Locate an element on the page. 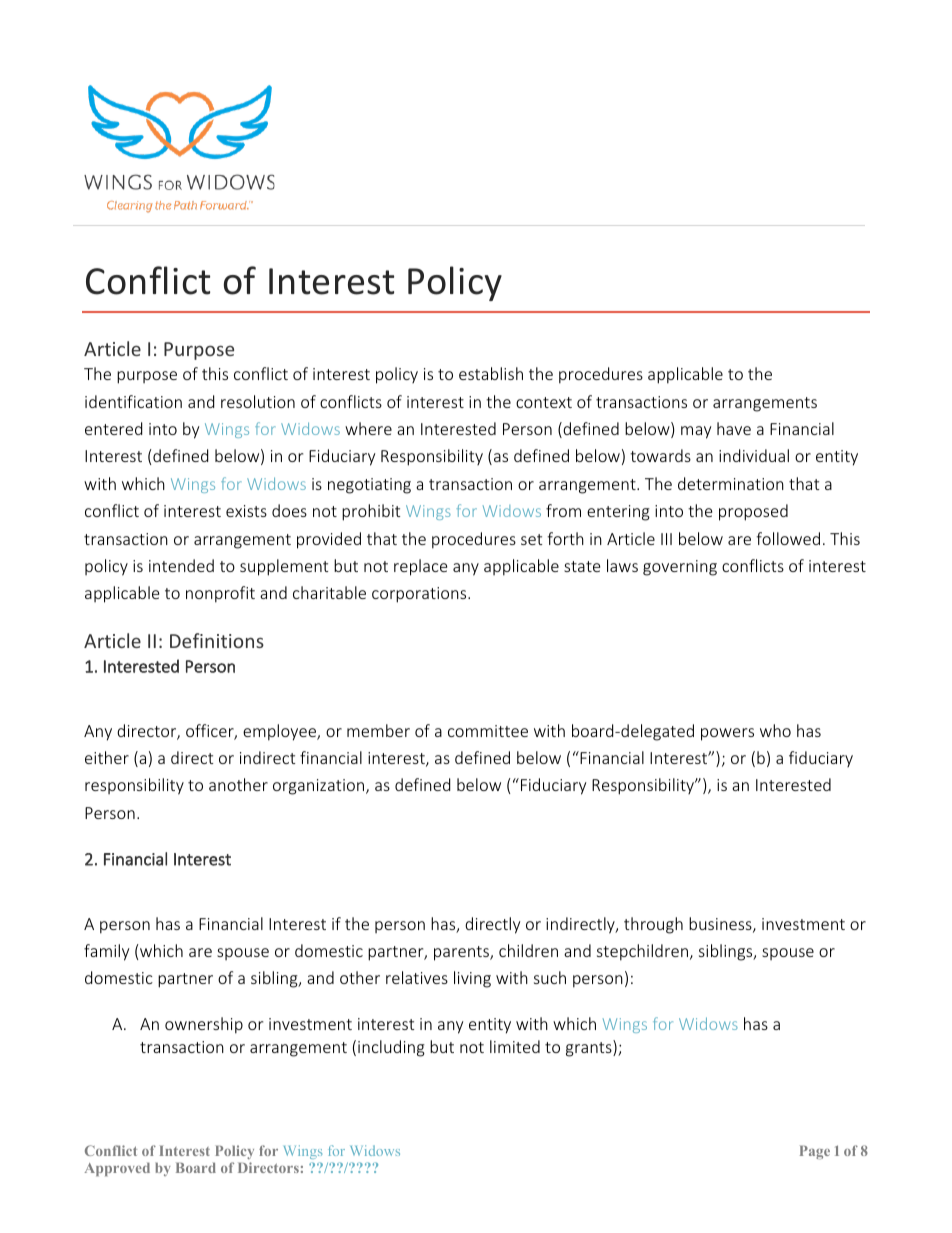 The height and width of the image is (1233, 952). limited is located at coordinates (515, 1046).
